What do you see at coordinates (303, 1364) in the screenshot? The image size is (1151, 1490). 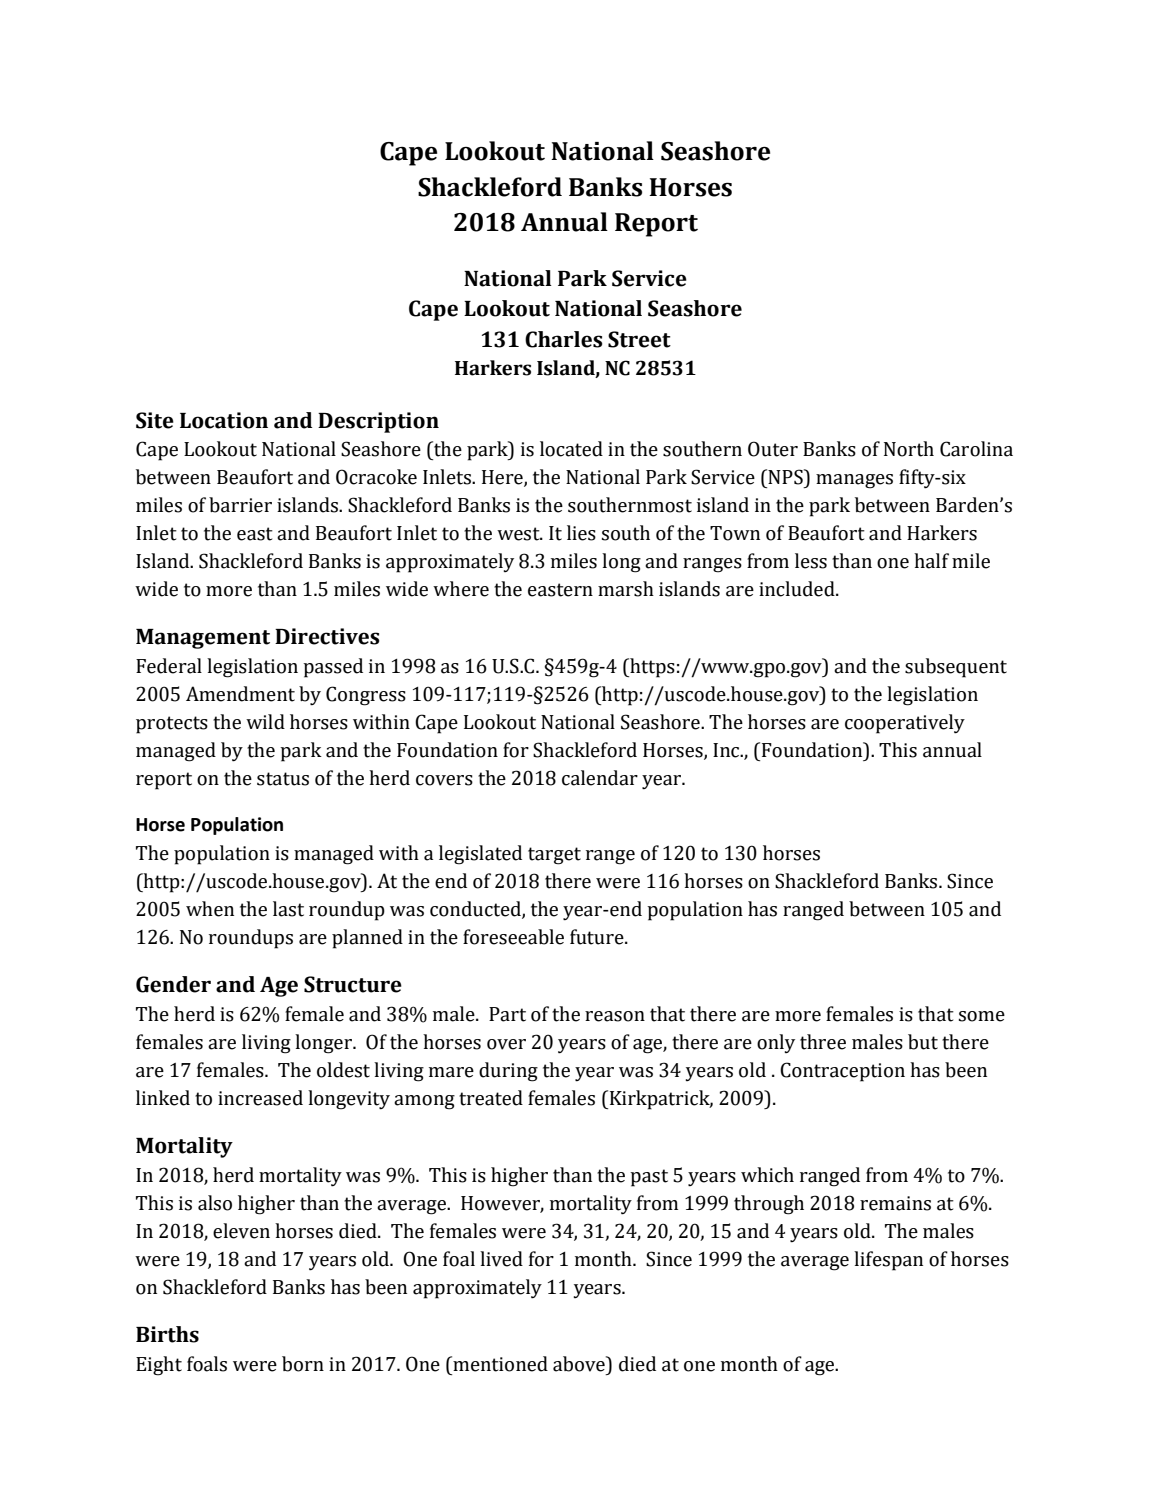 I see `born` at bounding box center [303, 1364].
